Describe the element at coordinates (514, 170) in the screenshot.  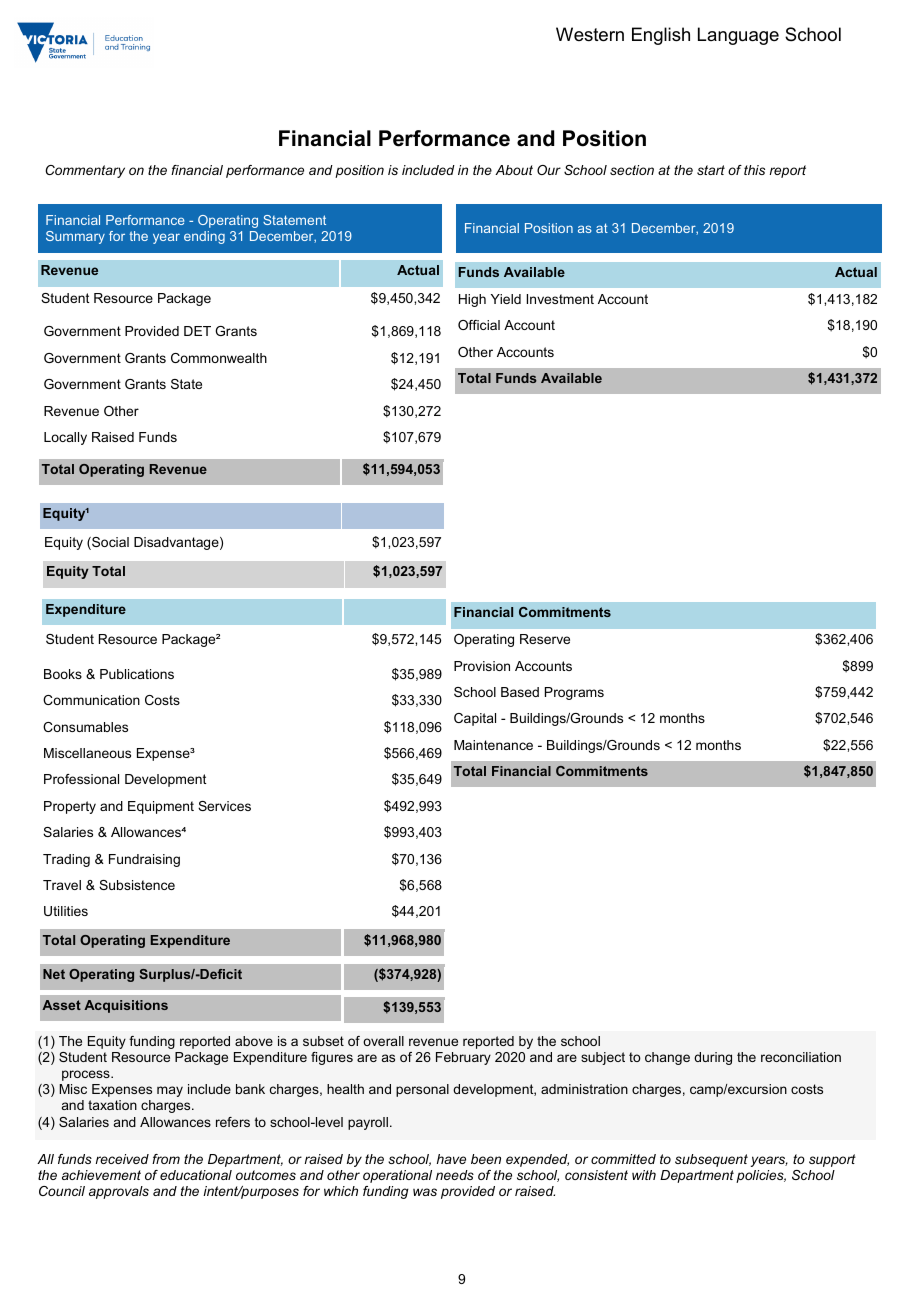
I see `About` at that location.
